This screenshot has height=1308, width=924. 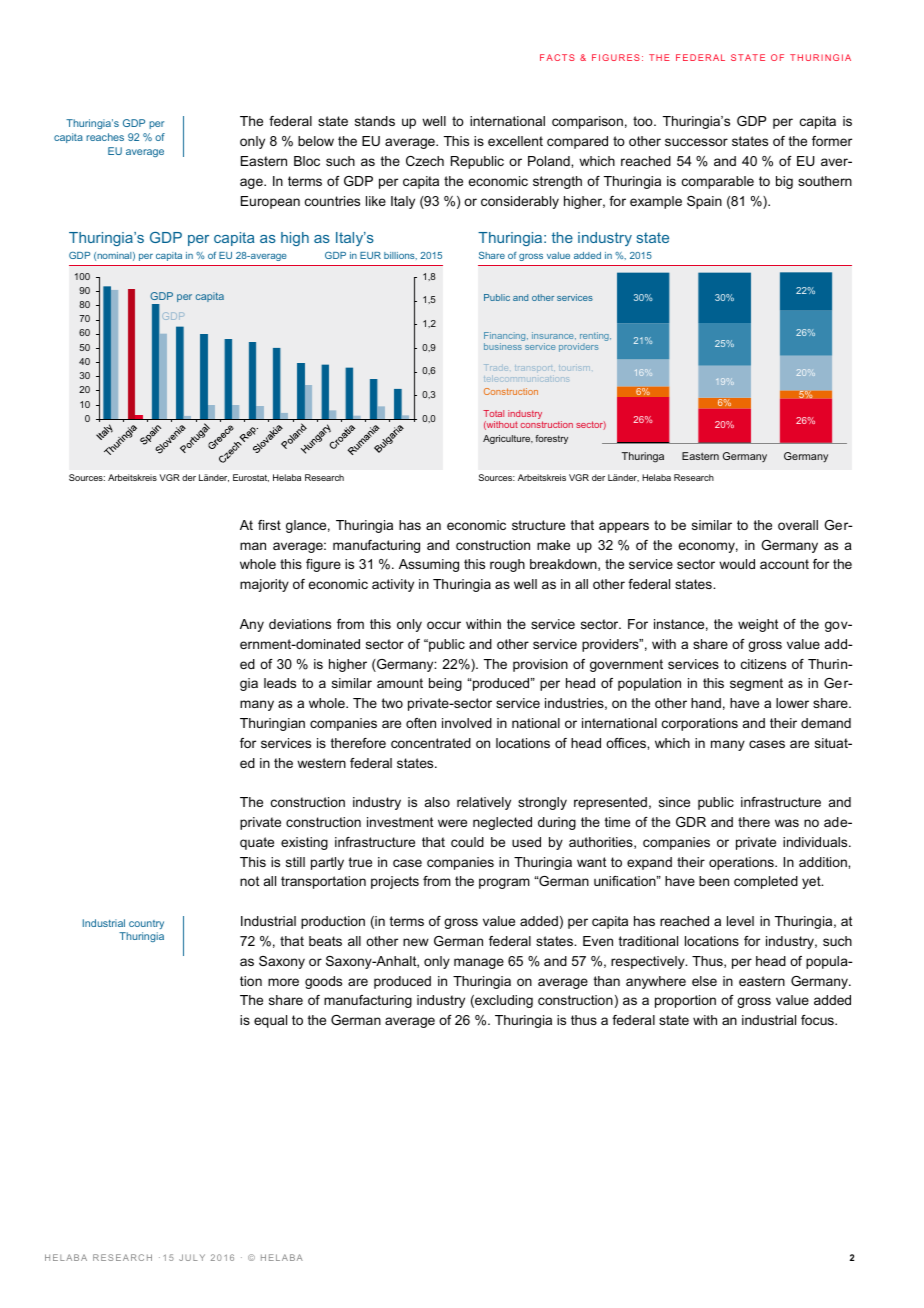 What do you see at coordinates (706, 703) in the screenshot?
I see `hand` at bounding box center [706, 703].
